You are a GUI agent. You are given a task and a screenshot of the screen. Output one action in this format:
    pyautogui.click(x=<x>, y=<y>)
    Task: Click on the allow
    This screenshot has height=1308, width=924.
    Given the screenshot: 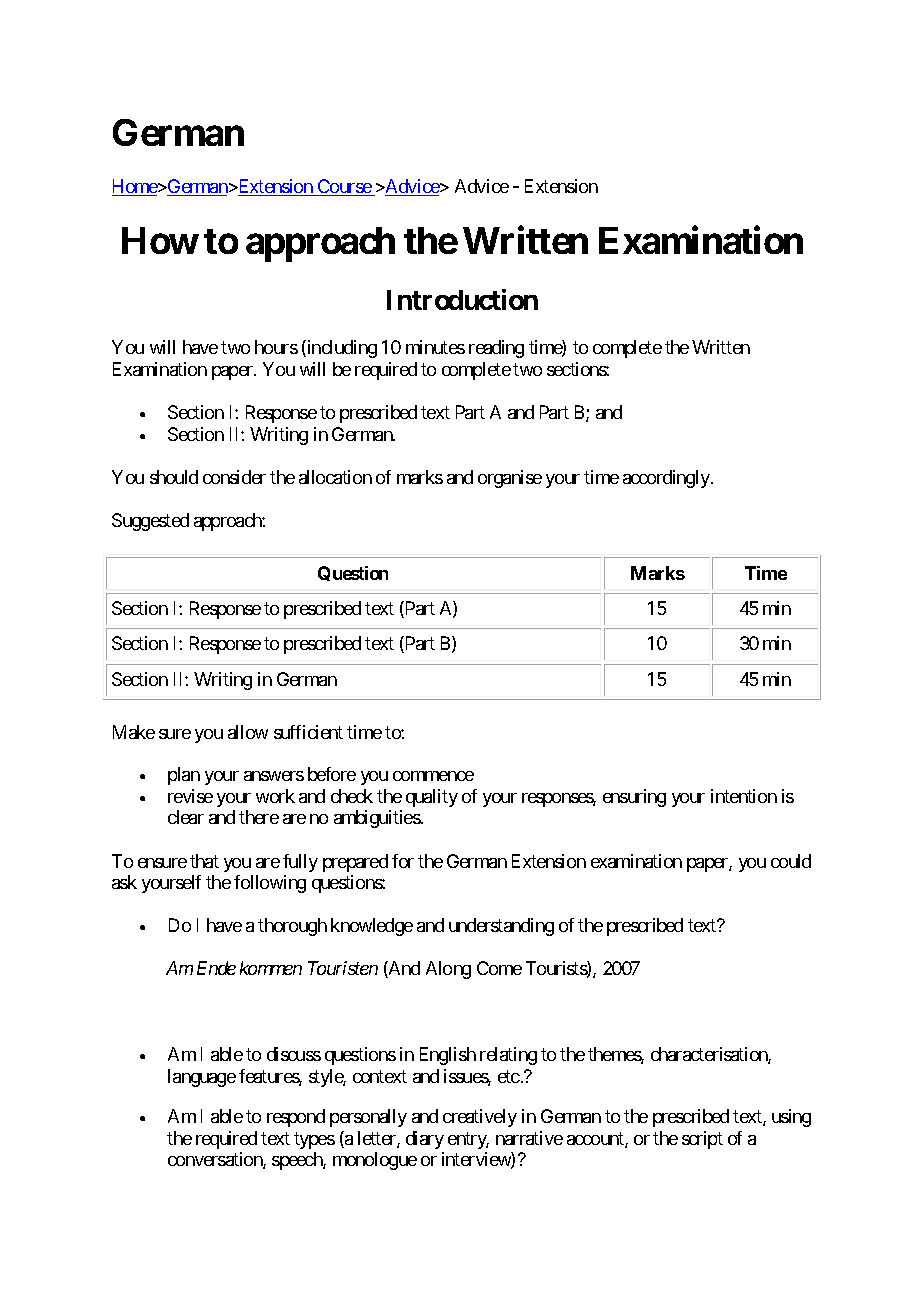 What is the action you would take?
    pyautogui.click(x=248, y=732)
